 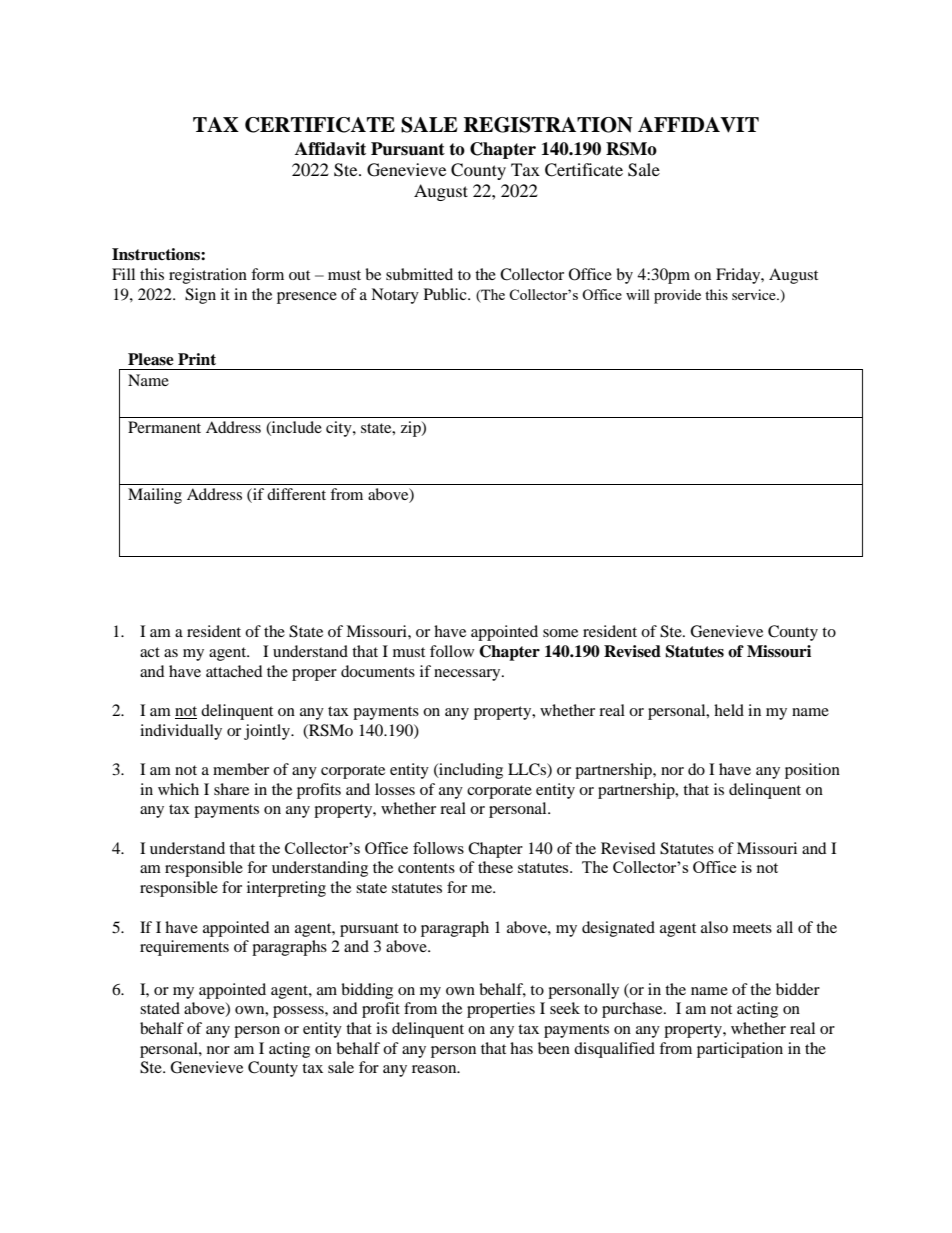 I want to click on Public, so click(x=446, y=294).
